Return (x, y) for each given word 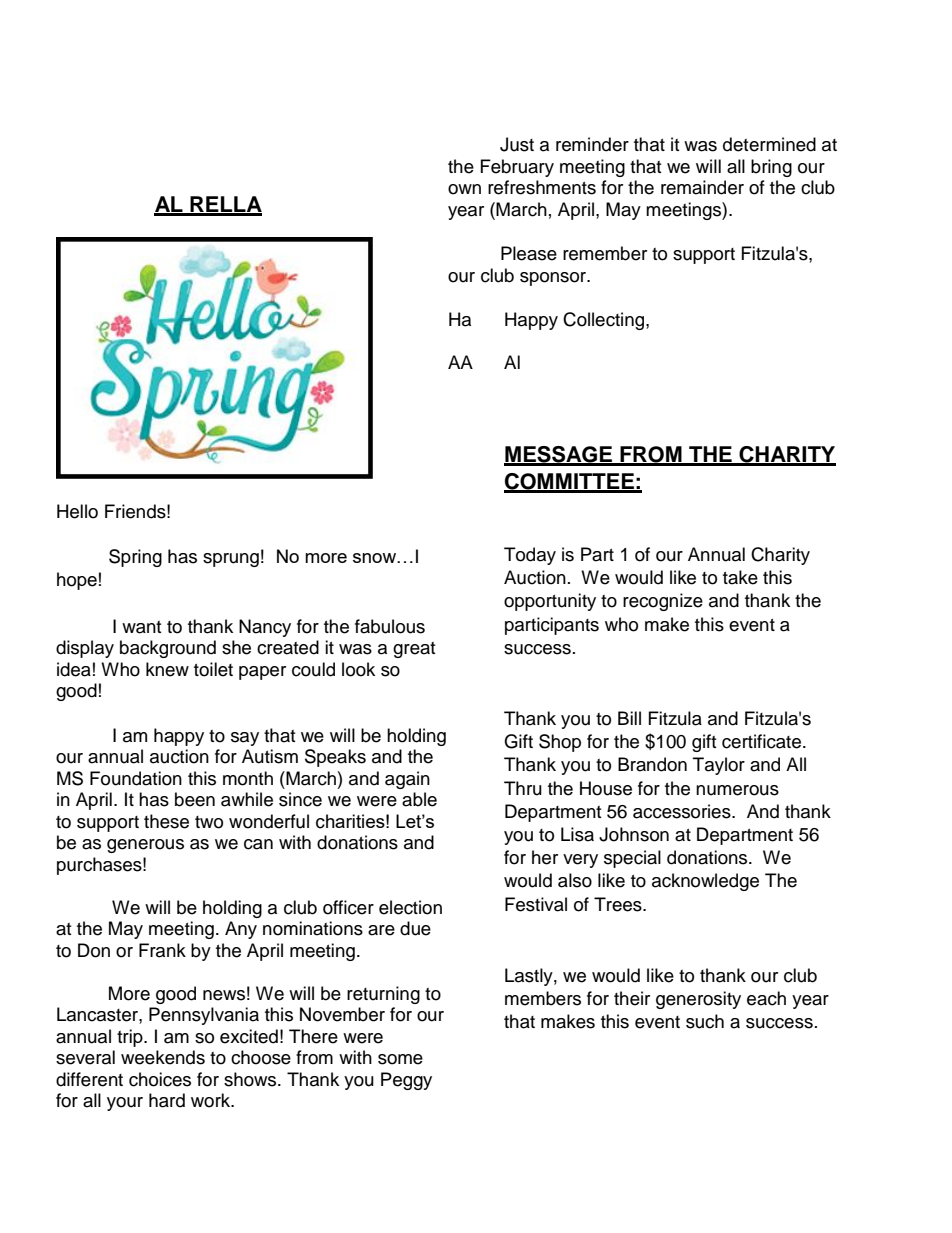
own (464, 189)
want (141, 627)
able (419, 799)
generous (145, 846)
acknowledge (705, 882)
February (517, 168)
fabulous (390, 626)
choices (160, 1079)
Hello (77, 511)
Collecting (605, 321)
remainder (702, 187)
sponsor (554, 279)
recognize (663, 602)
